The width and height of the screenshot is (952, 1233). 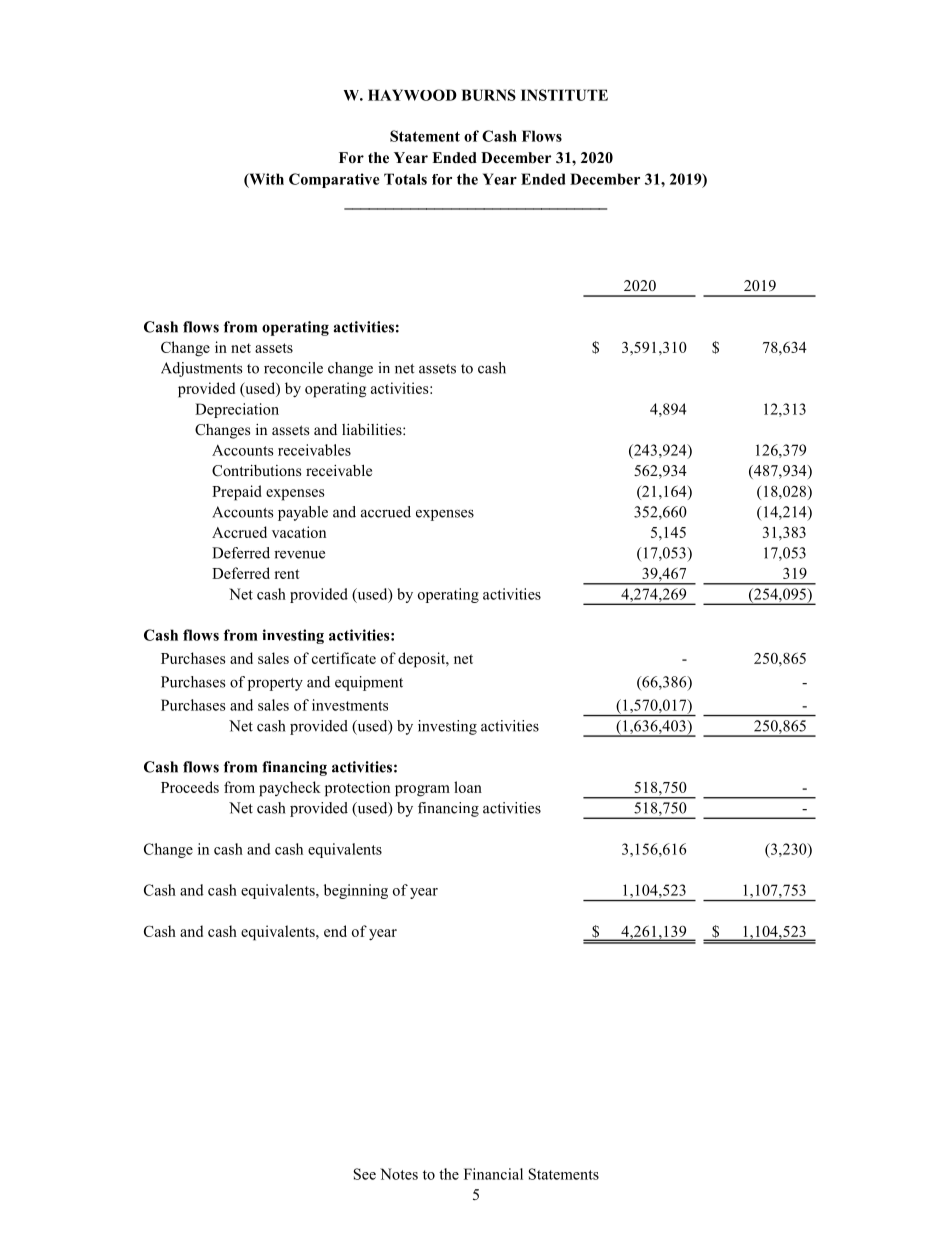 I want to click on See, so click(x=364, y=1174).
